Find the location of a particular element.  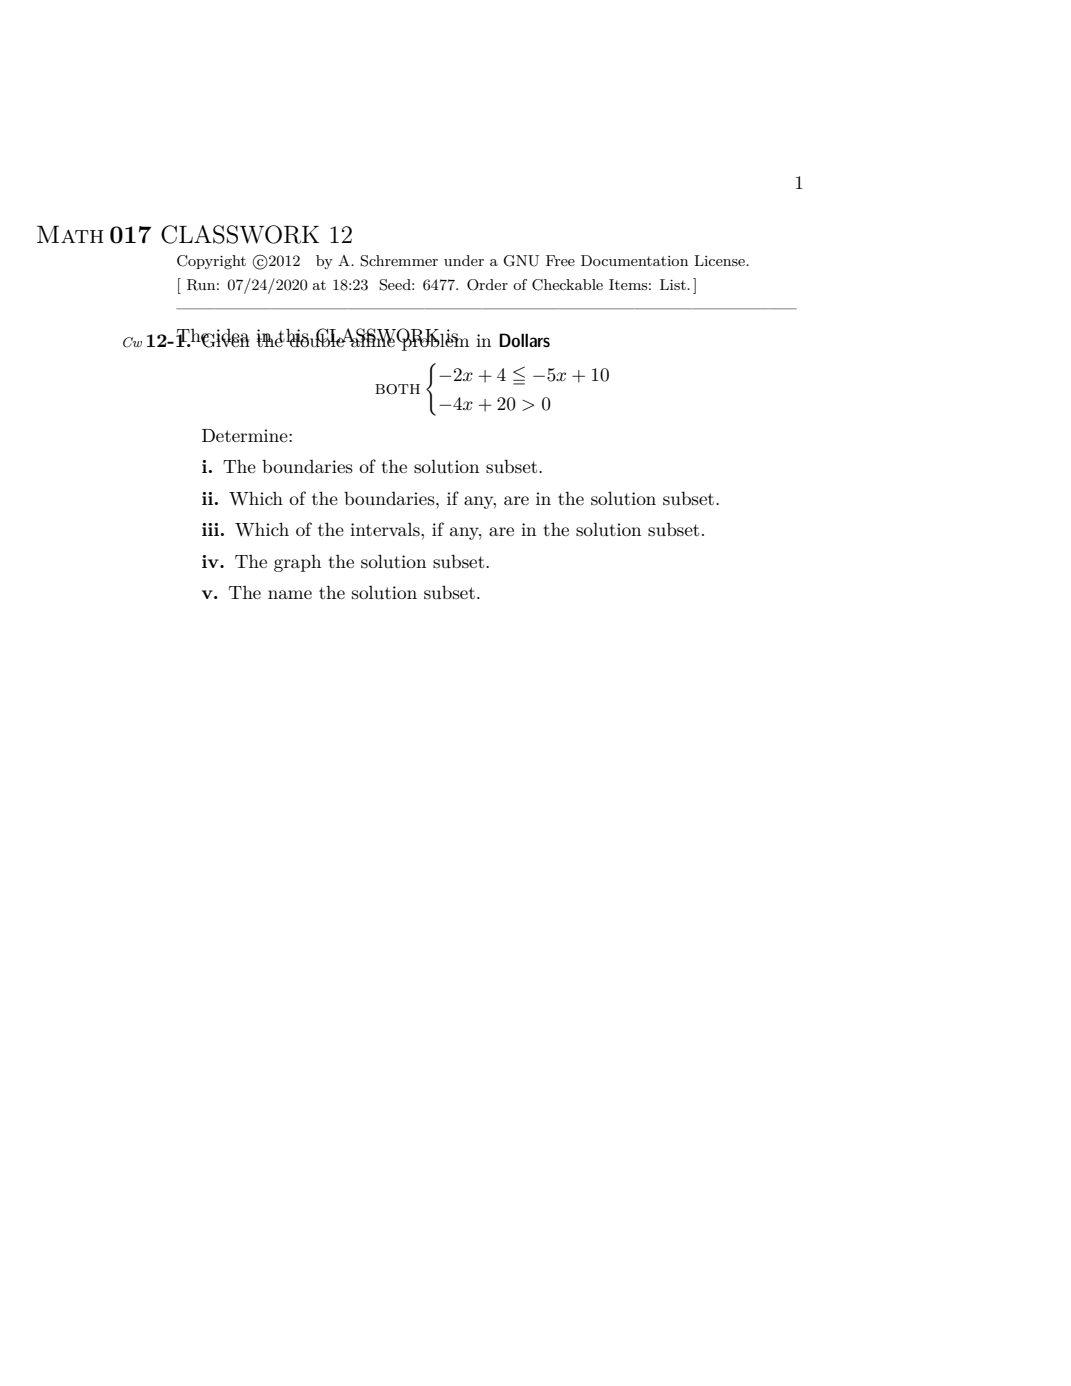

Documentation is located at coordinates (634, 260).
